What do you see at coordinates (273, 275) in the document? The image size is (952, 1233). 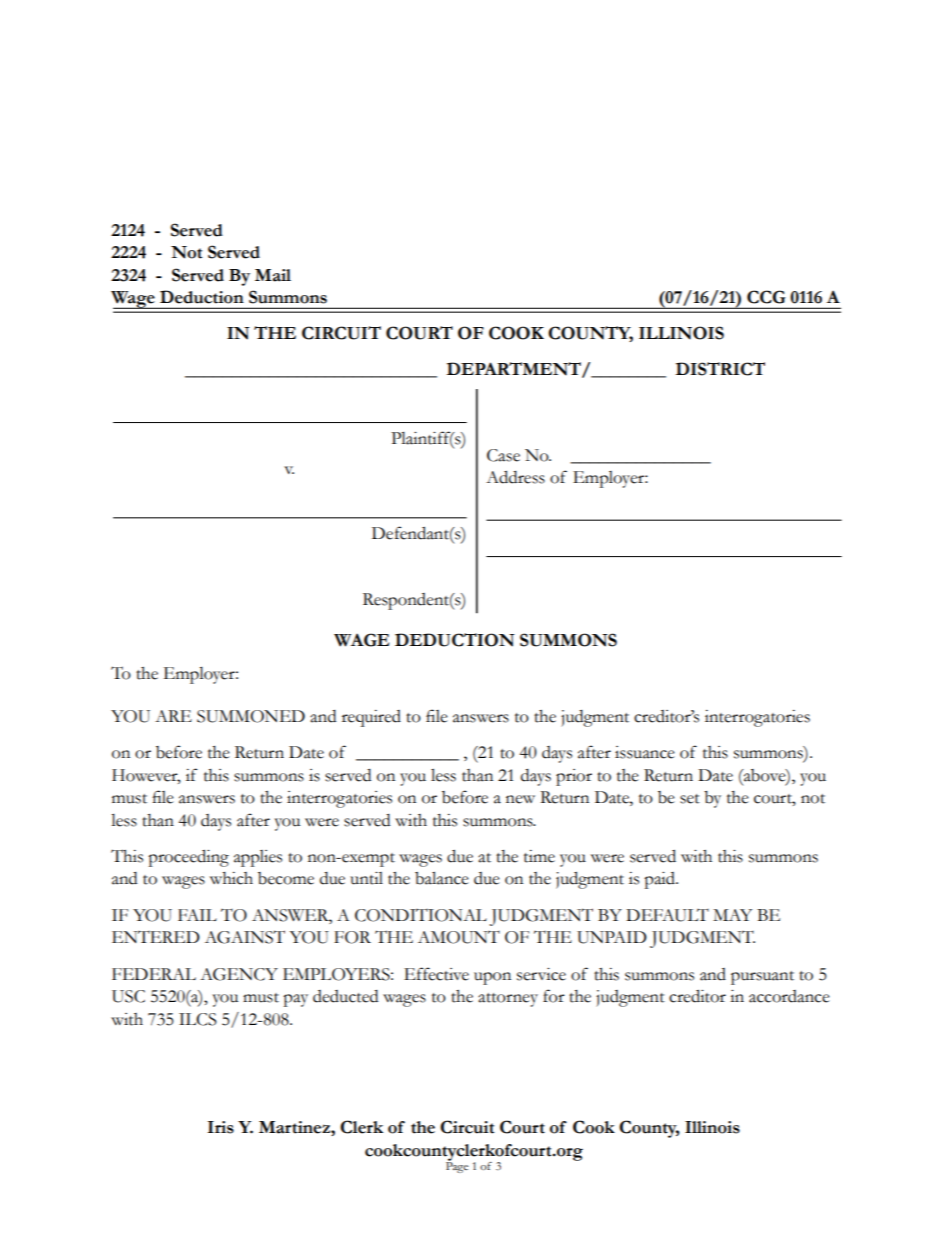 I see `Mail` at bounding box center [273, 275].
